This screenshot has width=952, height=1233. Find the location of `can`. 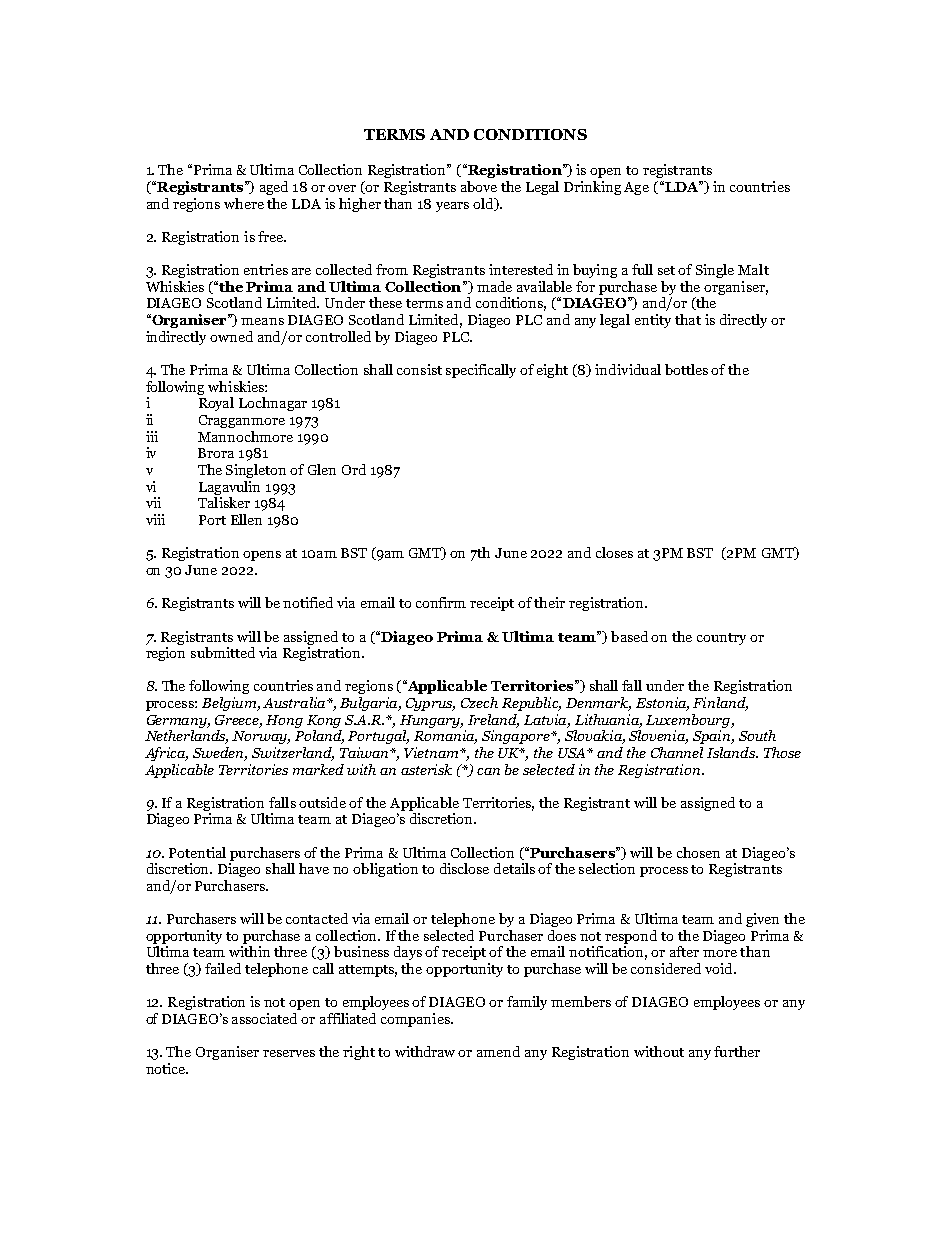

can is located at coordinates (488, 771).
